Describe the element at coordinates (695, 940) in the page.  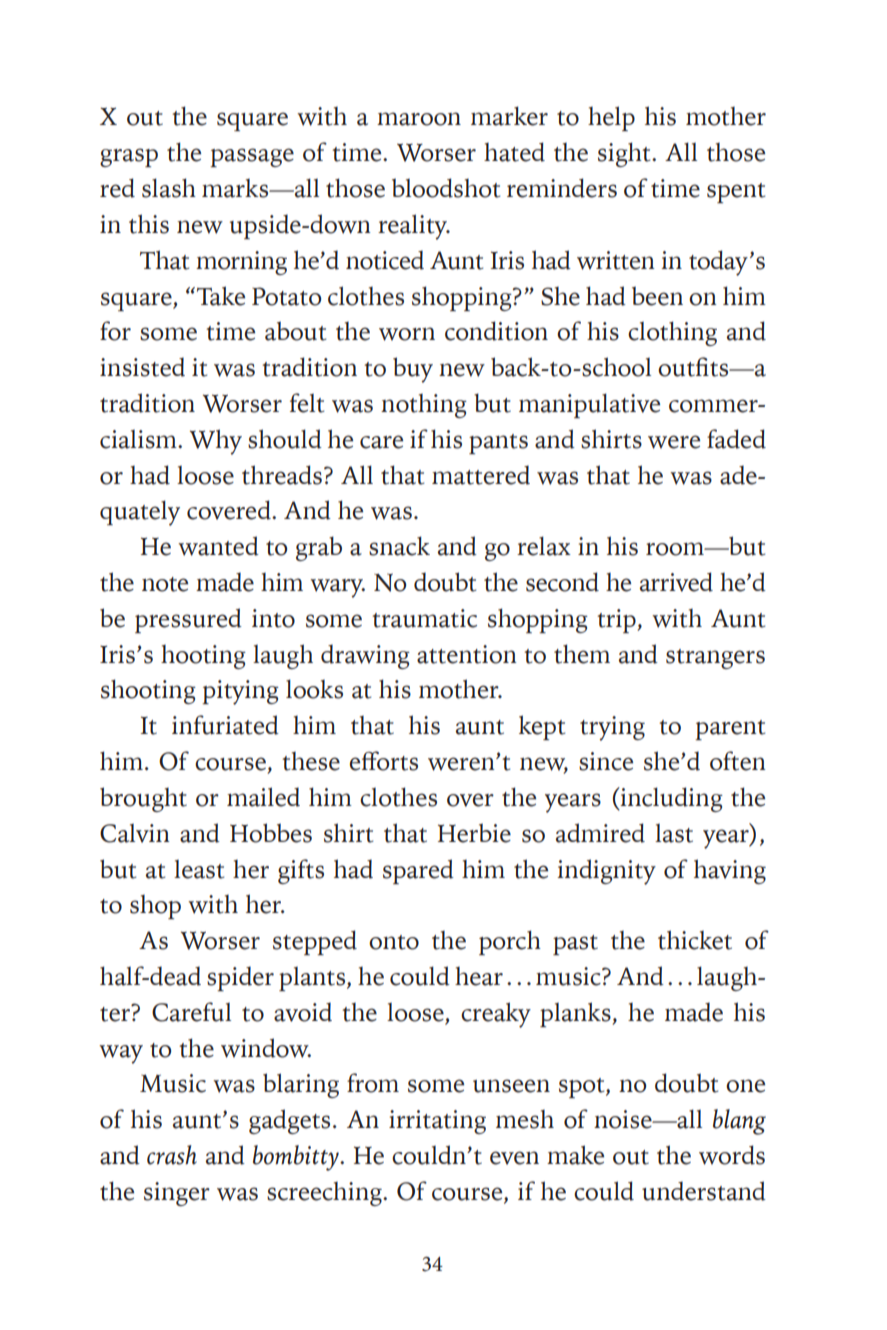
I see `thicket` at that location.
